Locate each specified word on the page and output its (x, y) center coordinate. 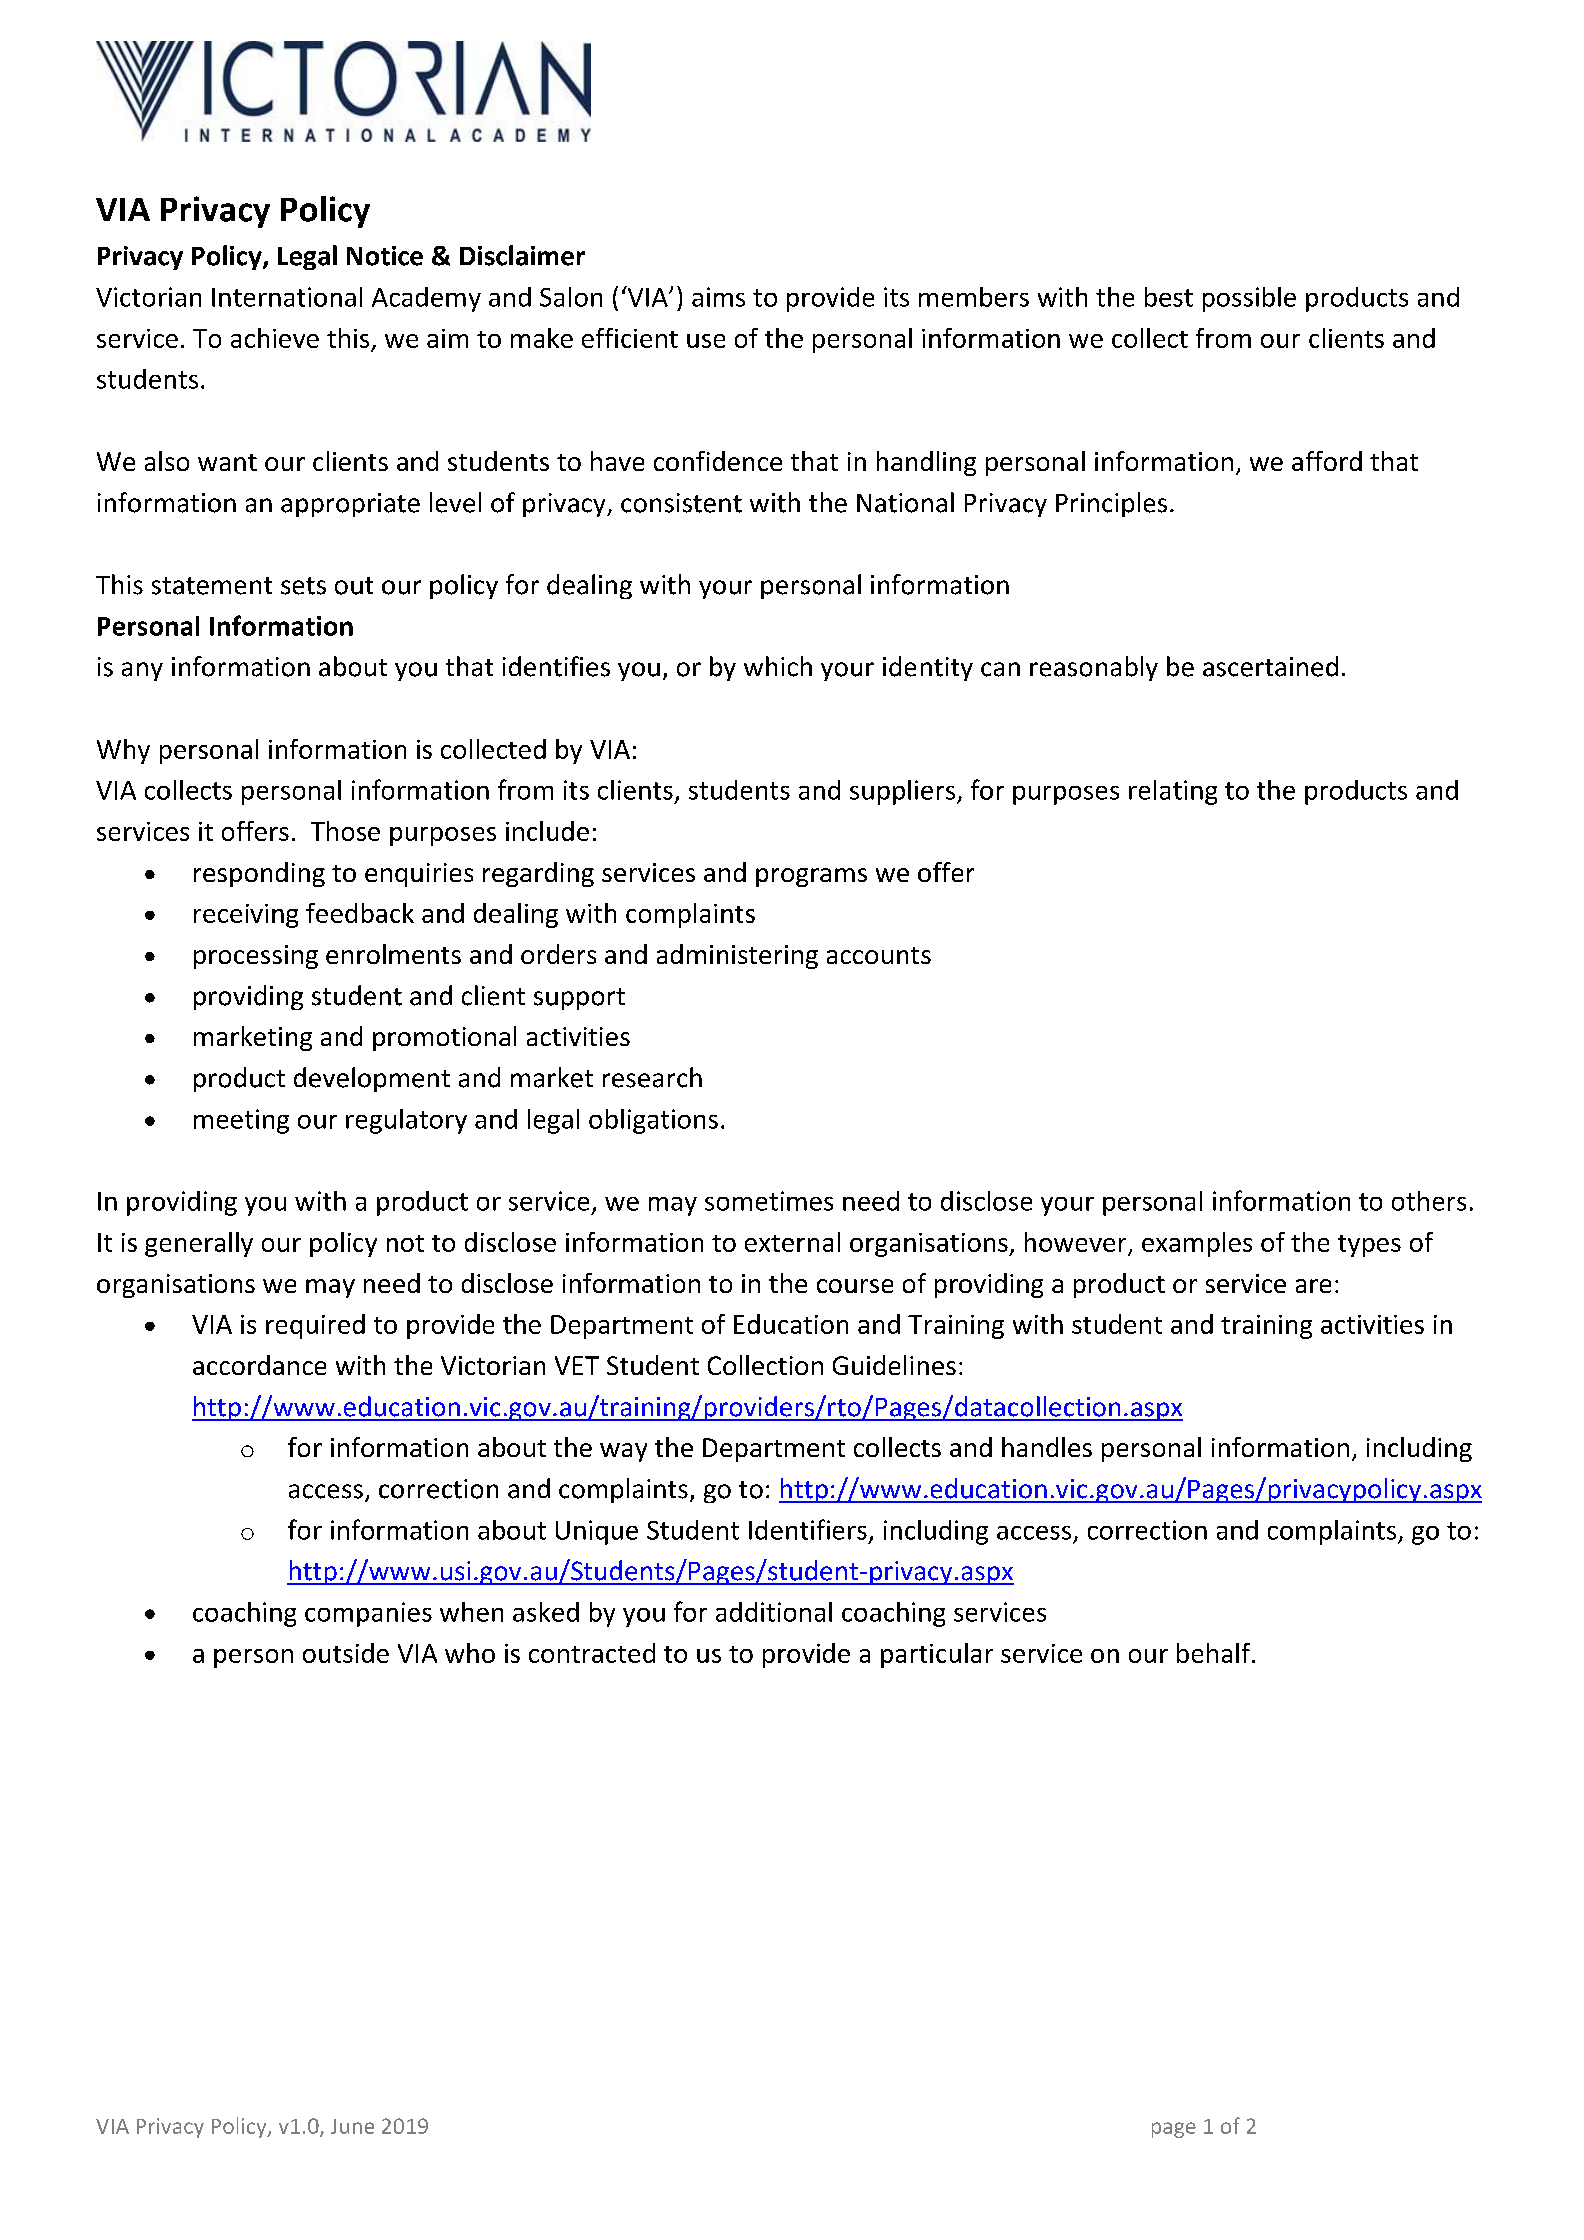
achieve (275, 338)
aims (718, 297)
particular (937, 1655)
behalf (1215, 1653)
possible (1249, 299)
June (352, 2126)
